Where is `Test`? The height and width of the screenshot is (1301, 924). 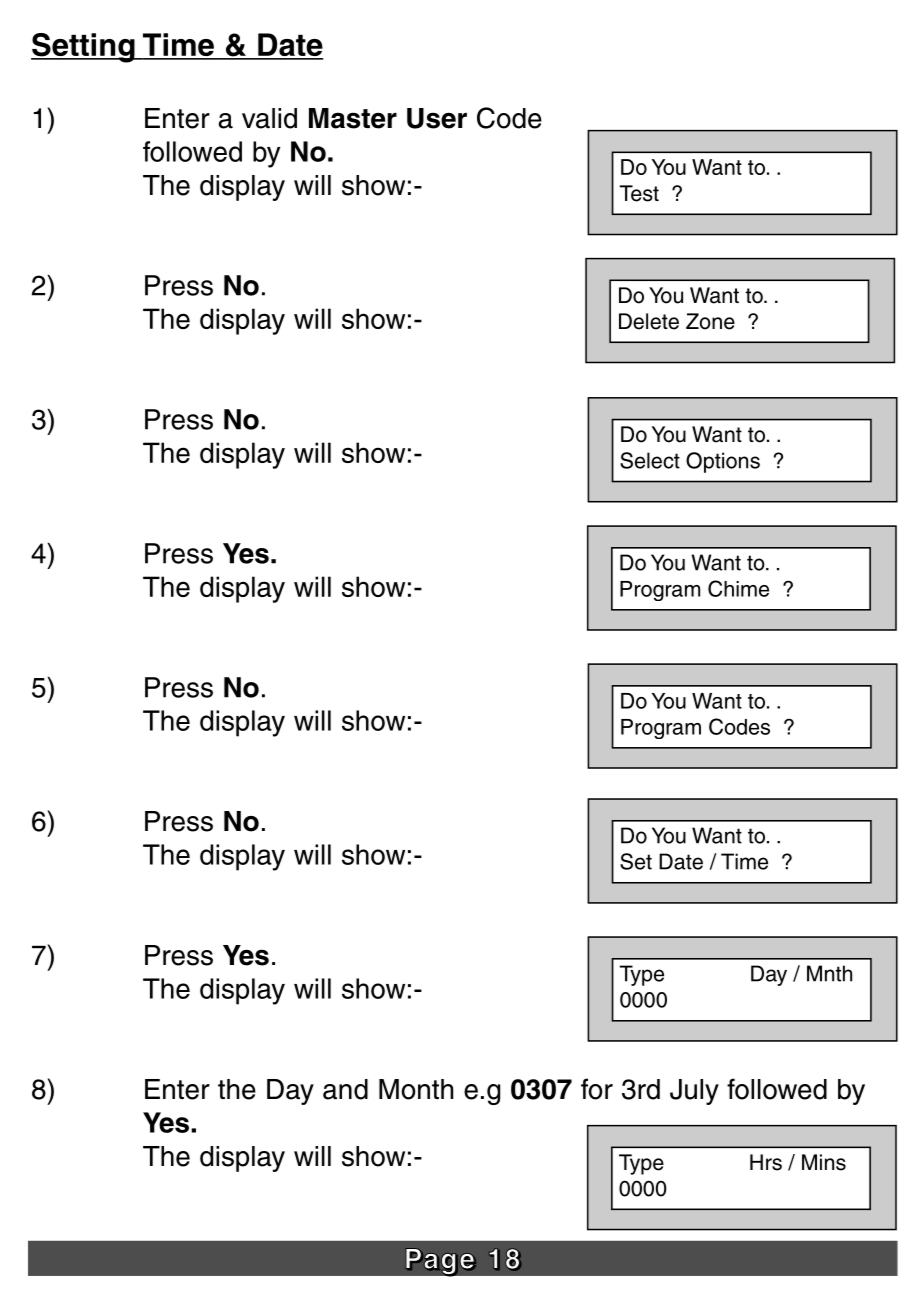
Test is located at coordinates (639, 193).
